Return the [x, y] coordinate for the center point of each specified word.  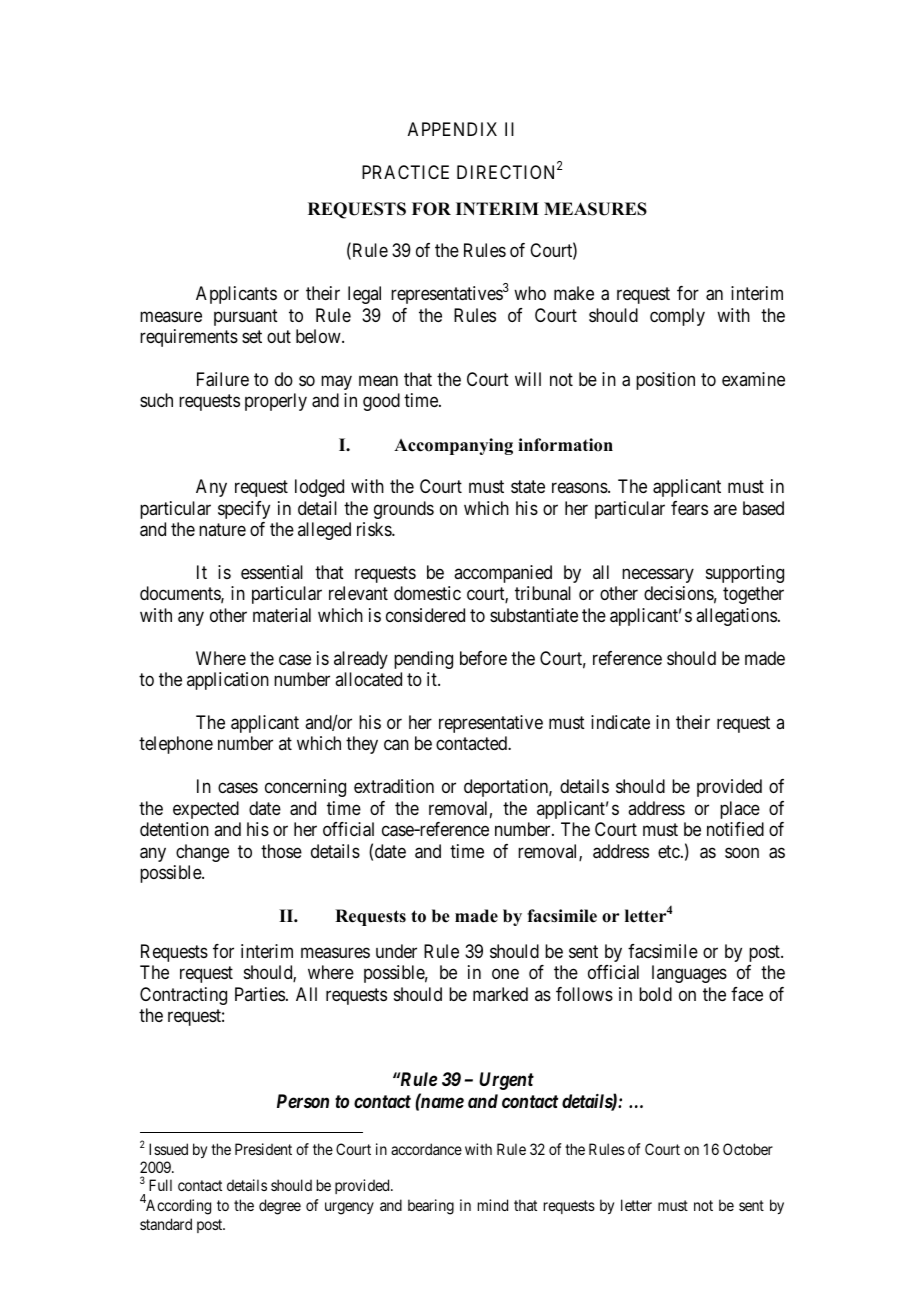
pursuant [246, 317]
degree [280, 1207]
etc [669, 851]
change [202, 853]
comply [677, 317]
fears [689, 508]
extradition [394, 786]
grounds [404, 510]
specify [244, 510]
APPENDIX [452, 129]
